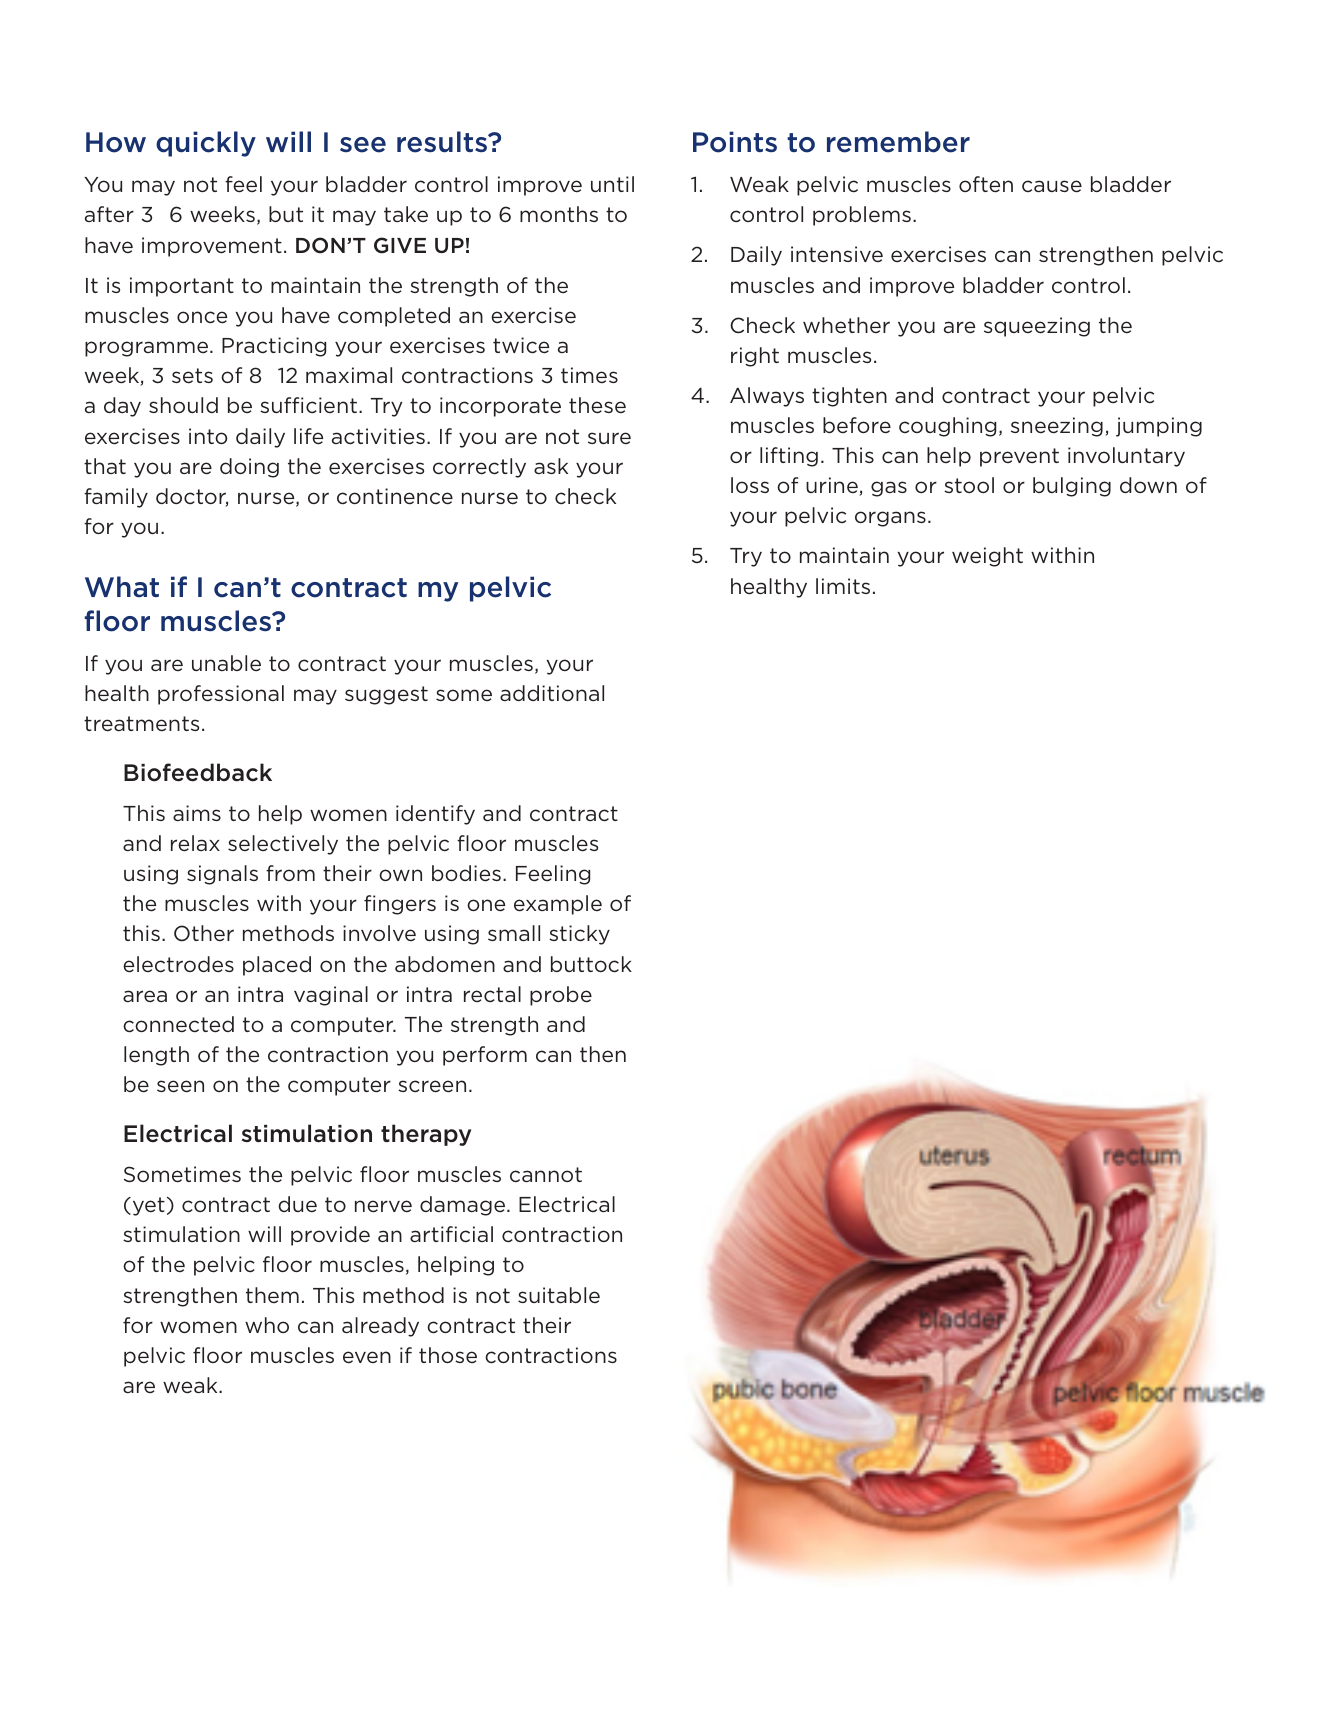  Describe the element at coordinates (546, 1175) in the screenshot. I see `cannot` at that location.
